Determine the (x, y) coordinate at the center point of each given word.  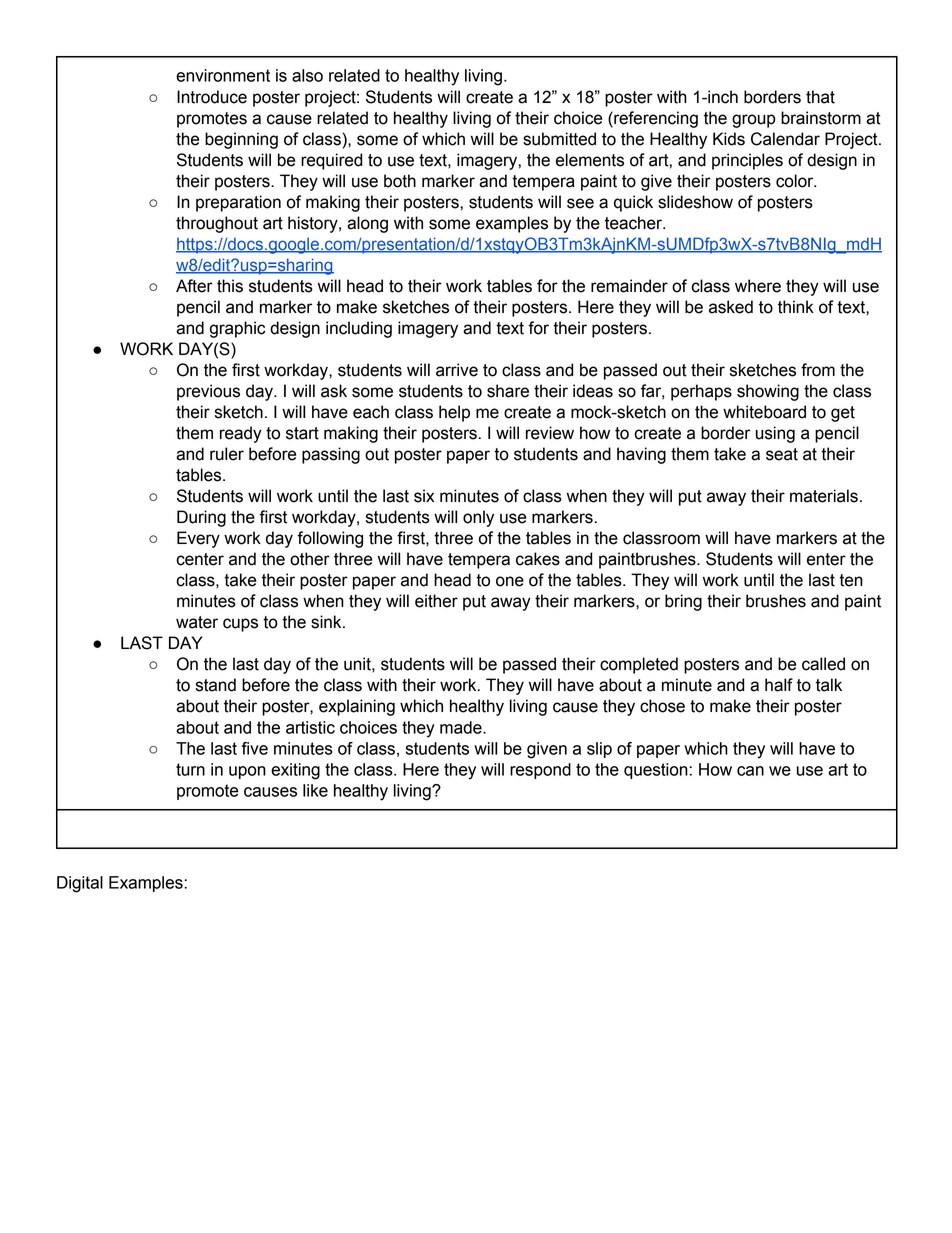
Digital (80, 884)
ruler (227, 454)
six (424, 496)
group (754, 121)
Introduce (212, 97)
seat (782, 454)
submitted (559, 139)
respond (540, 771)
